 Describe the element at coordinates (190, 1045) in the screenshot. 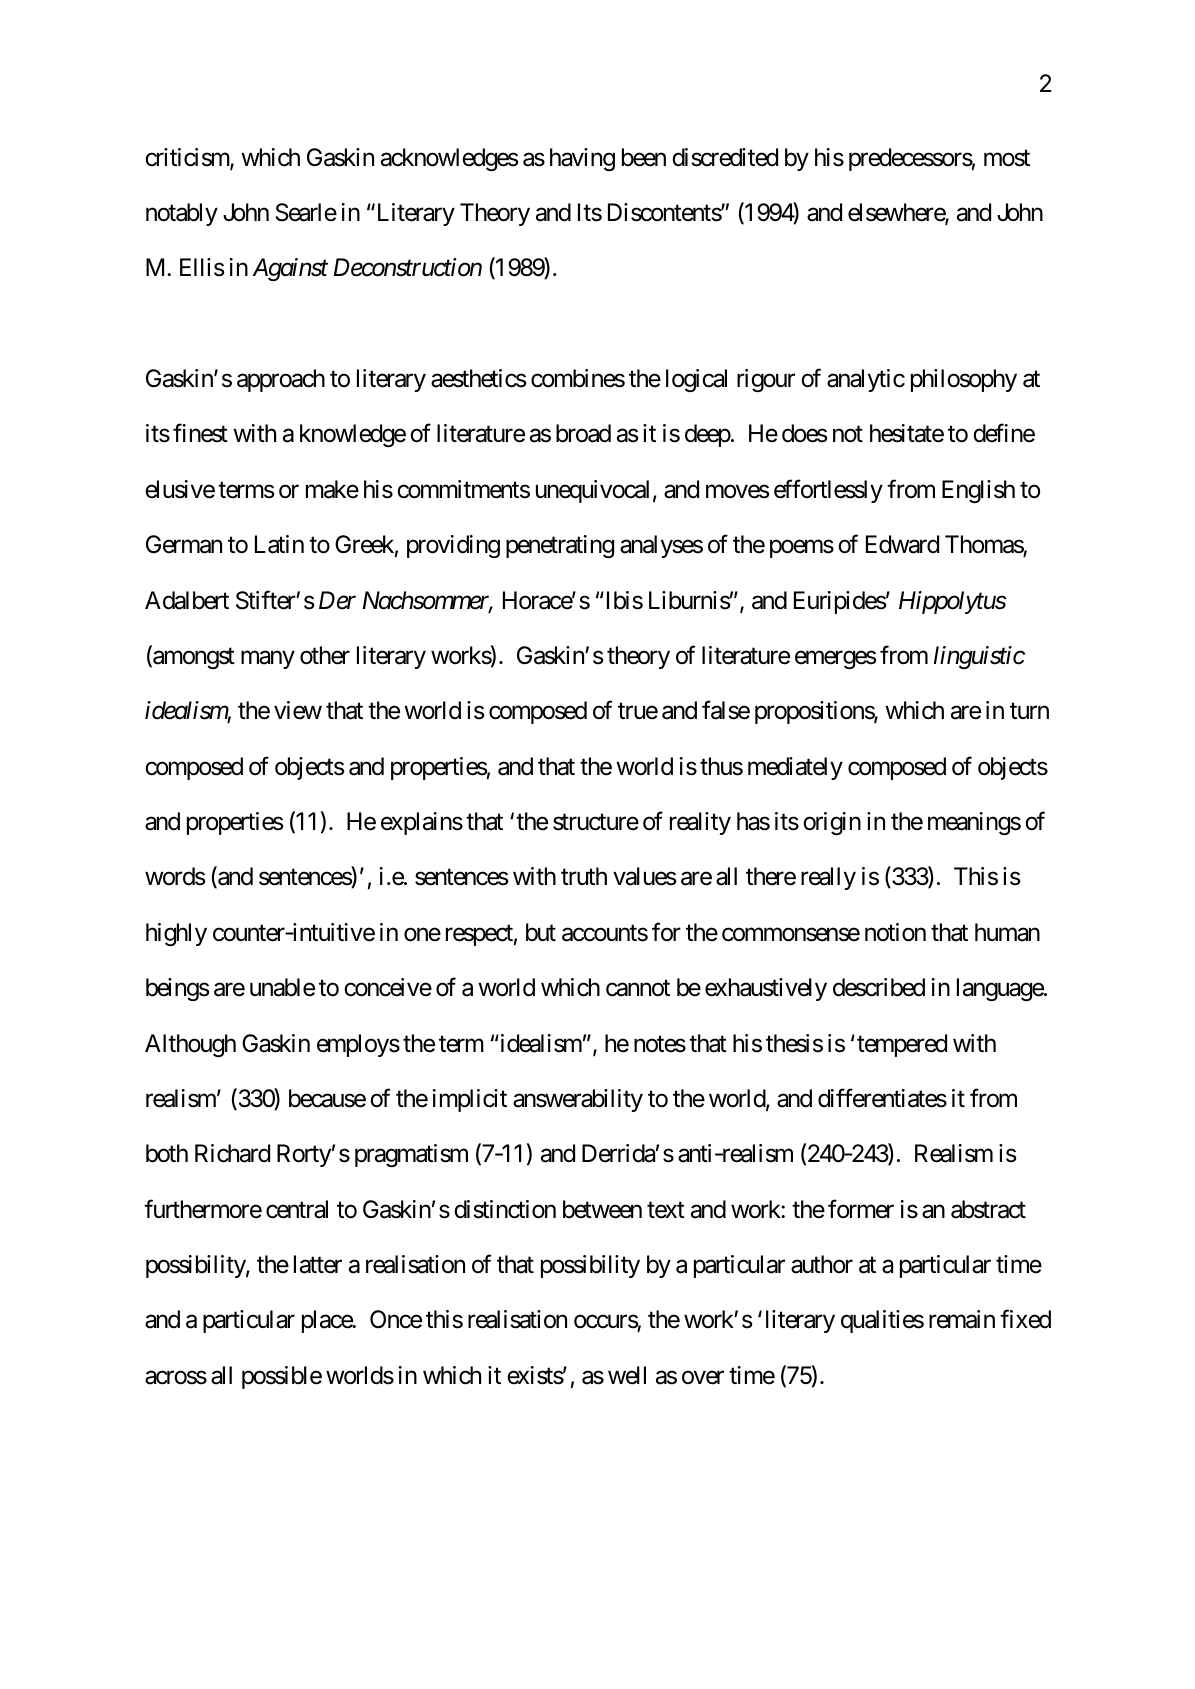

I see `Although` at that location.
